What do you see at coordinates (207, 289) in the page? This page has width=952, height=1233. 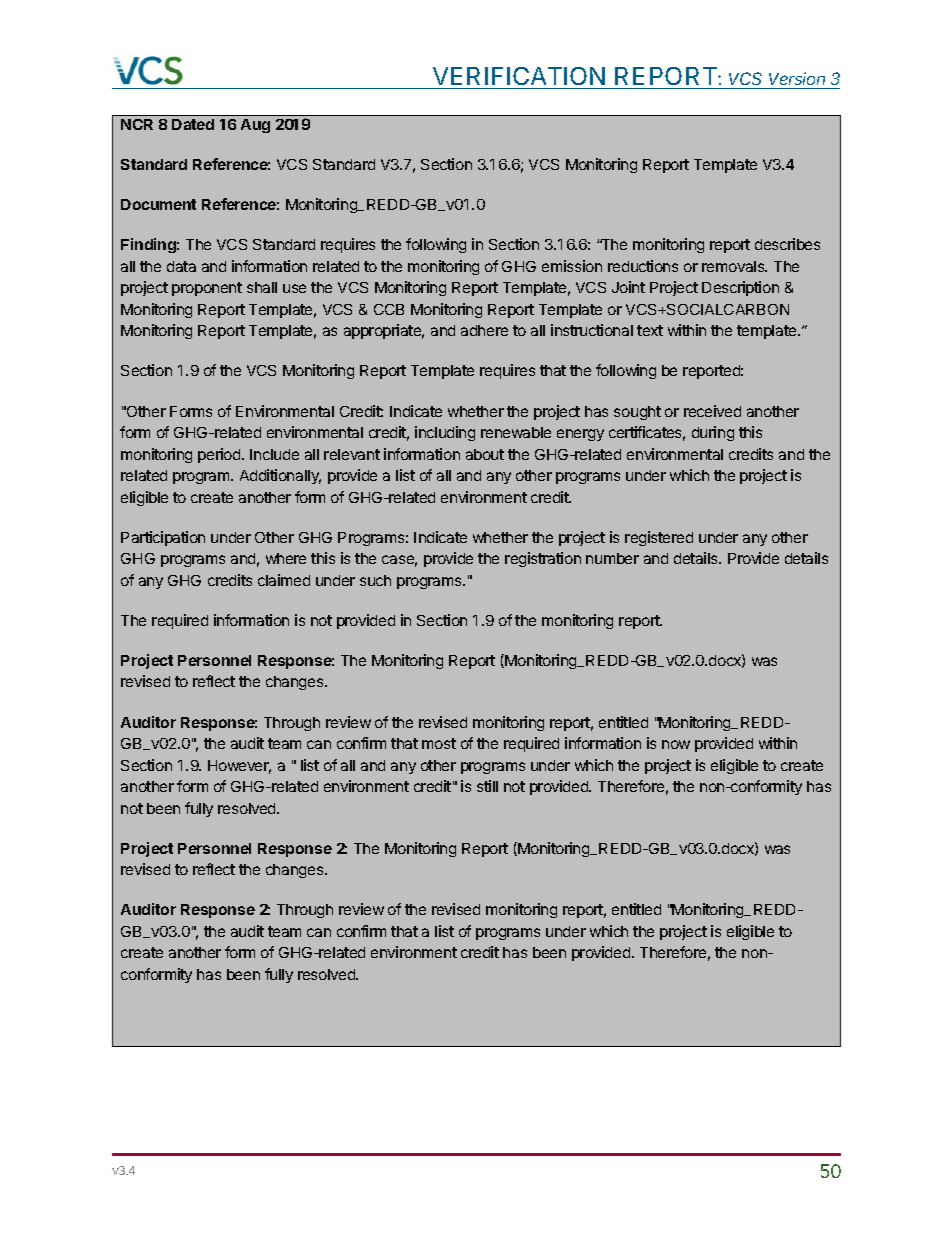 I see `proponent` at bounding box center [207, 289].
